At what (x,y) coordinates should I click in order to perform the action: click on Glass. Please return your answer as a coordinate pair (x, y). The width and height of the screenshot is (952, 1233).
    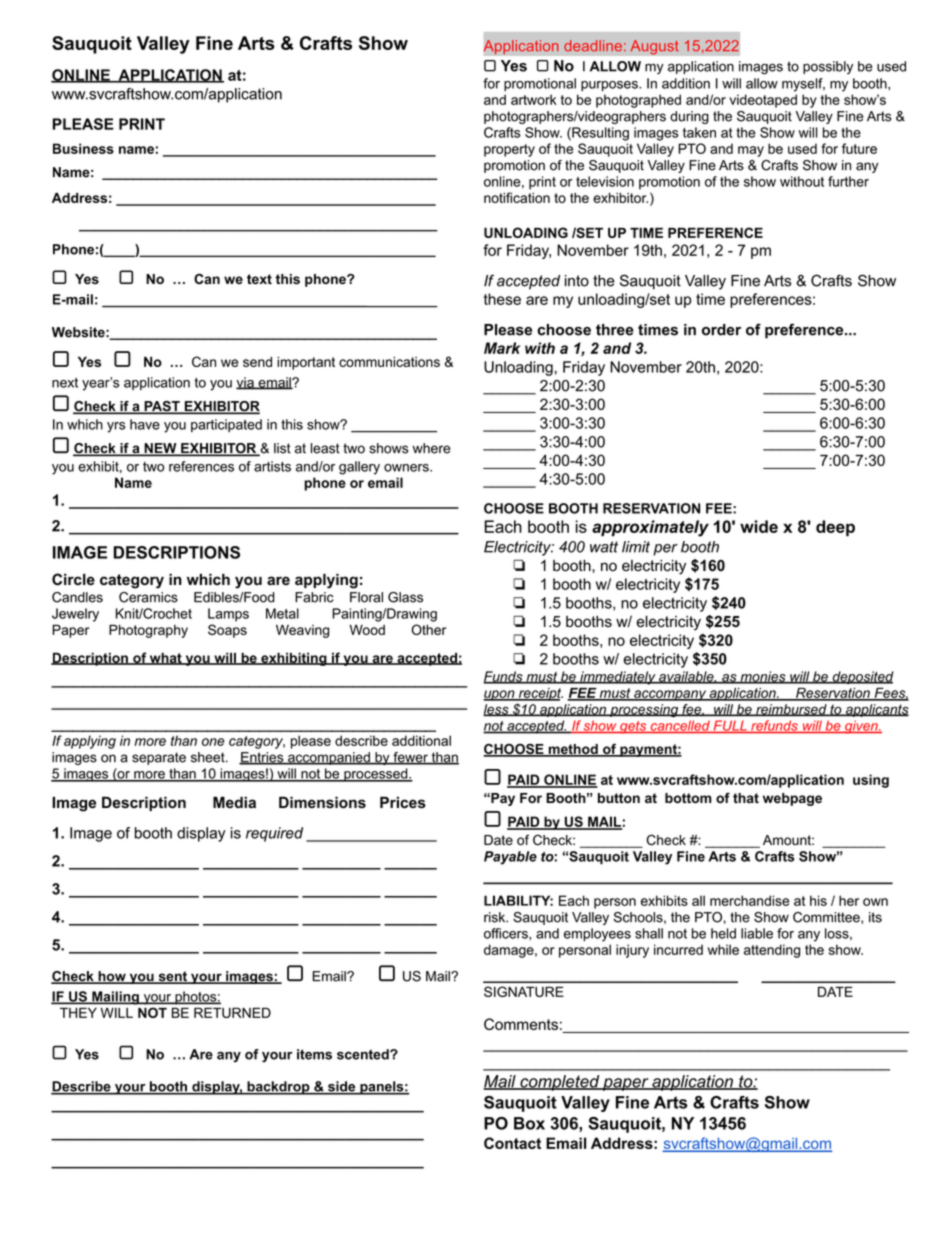
    Looking at the image, I should click on (405, 597).
